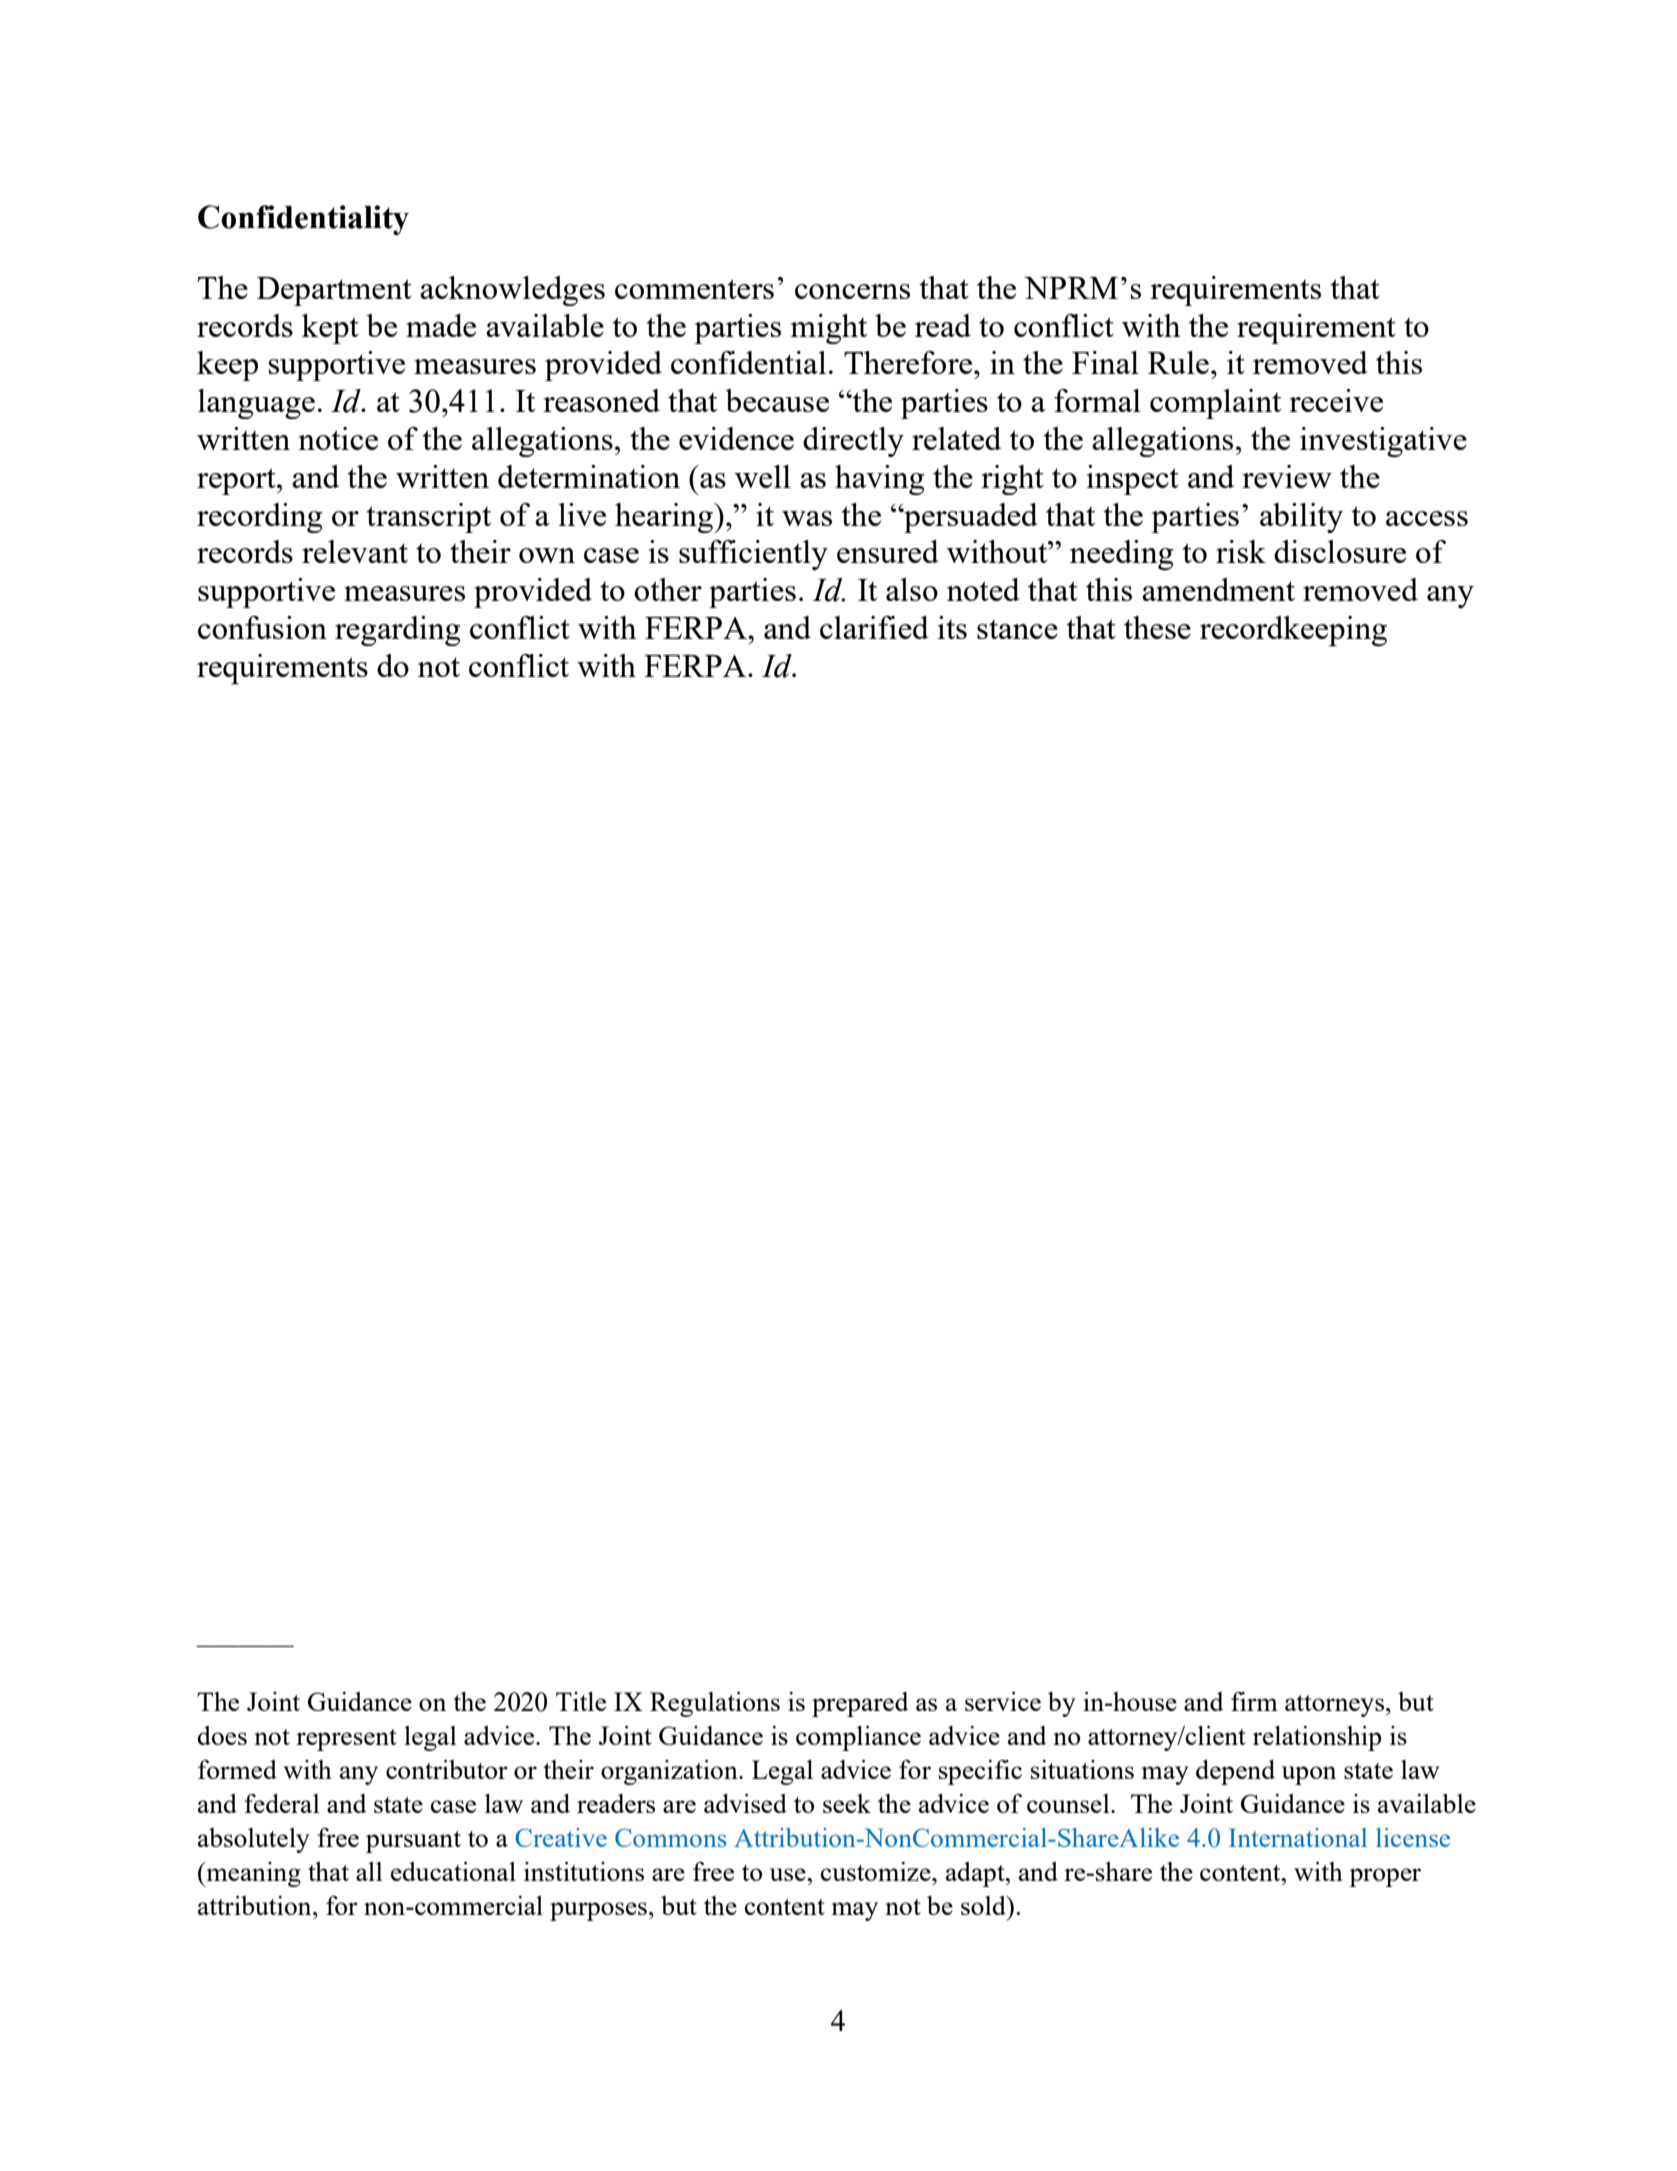 Image resolution: width=1677 pixels, height=2171 pixels. I want to click on kept, so click(330, 329).
